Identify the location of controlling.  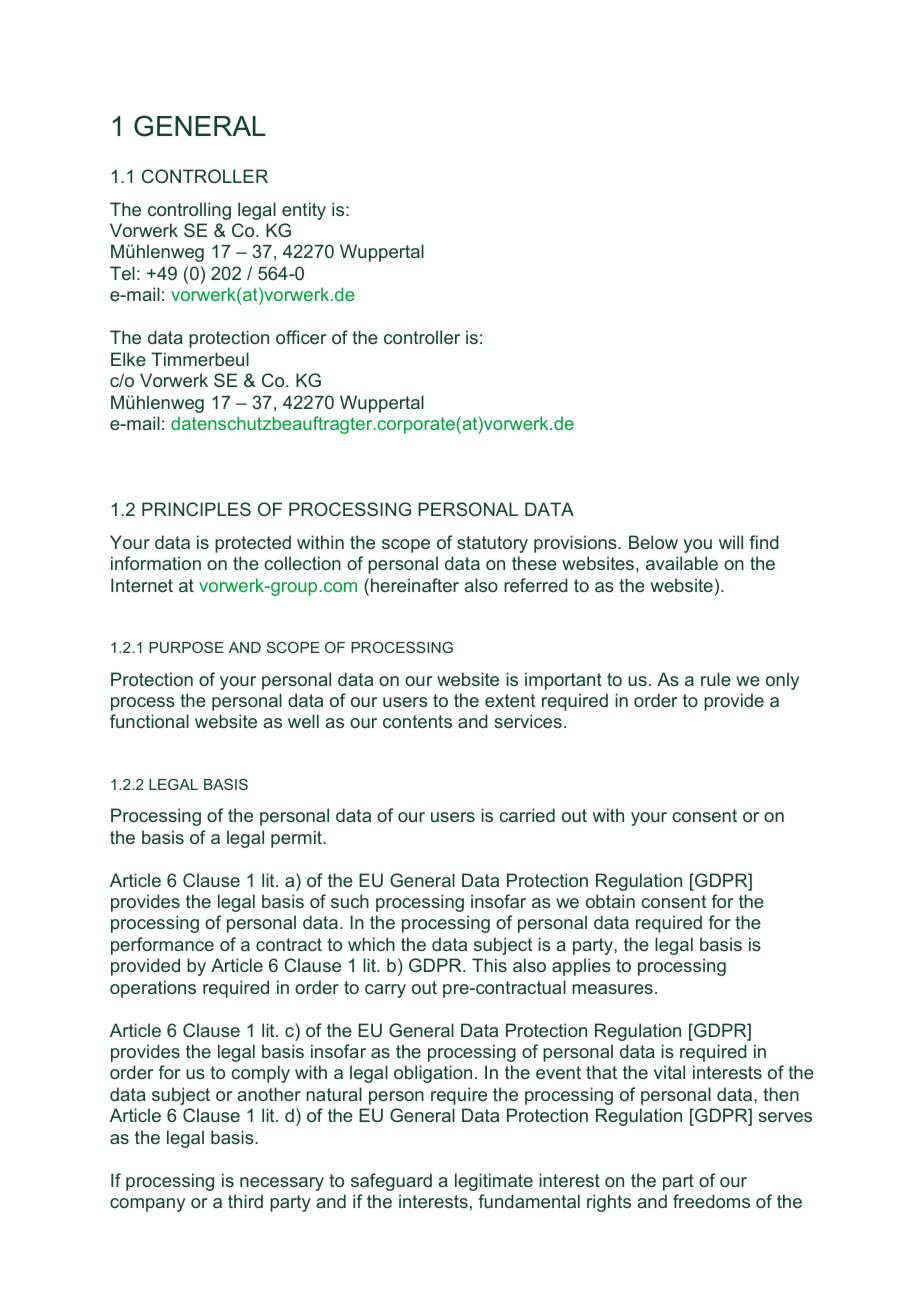
(189, 211).
